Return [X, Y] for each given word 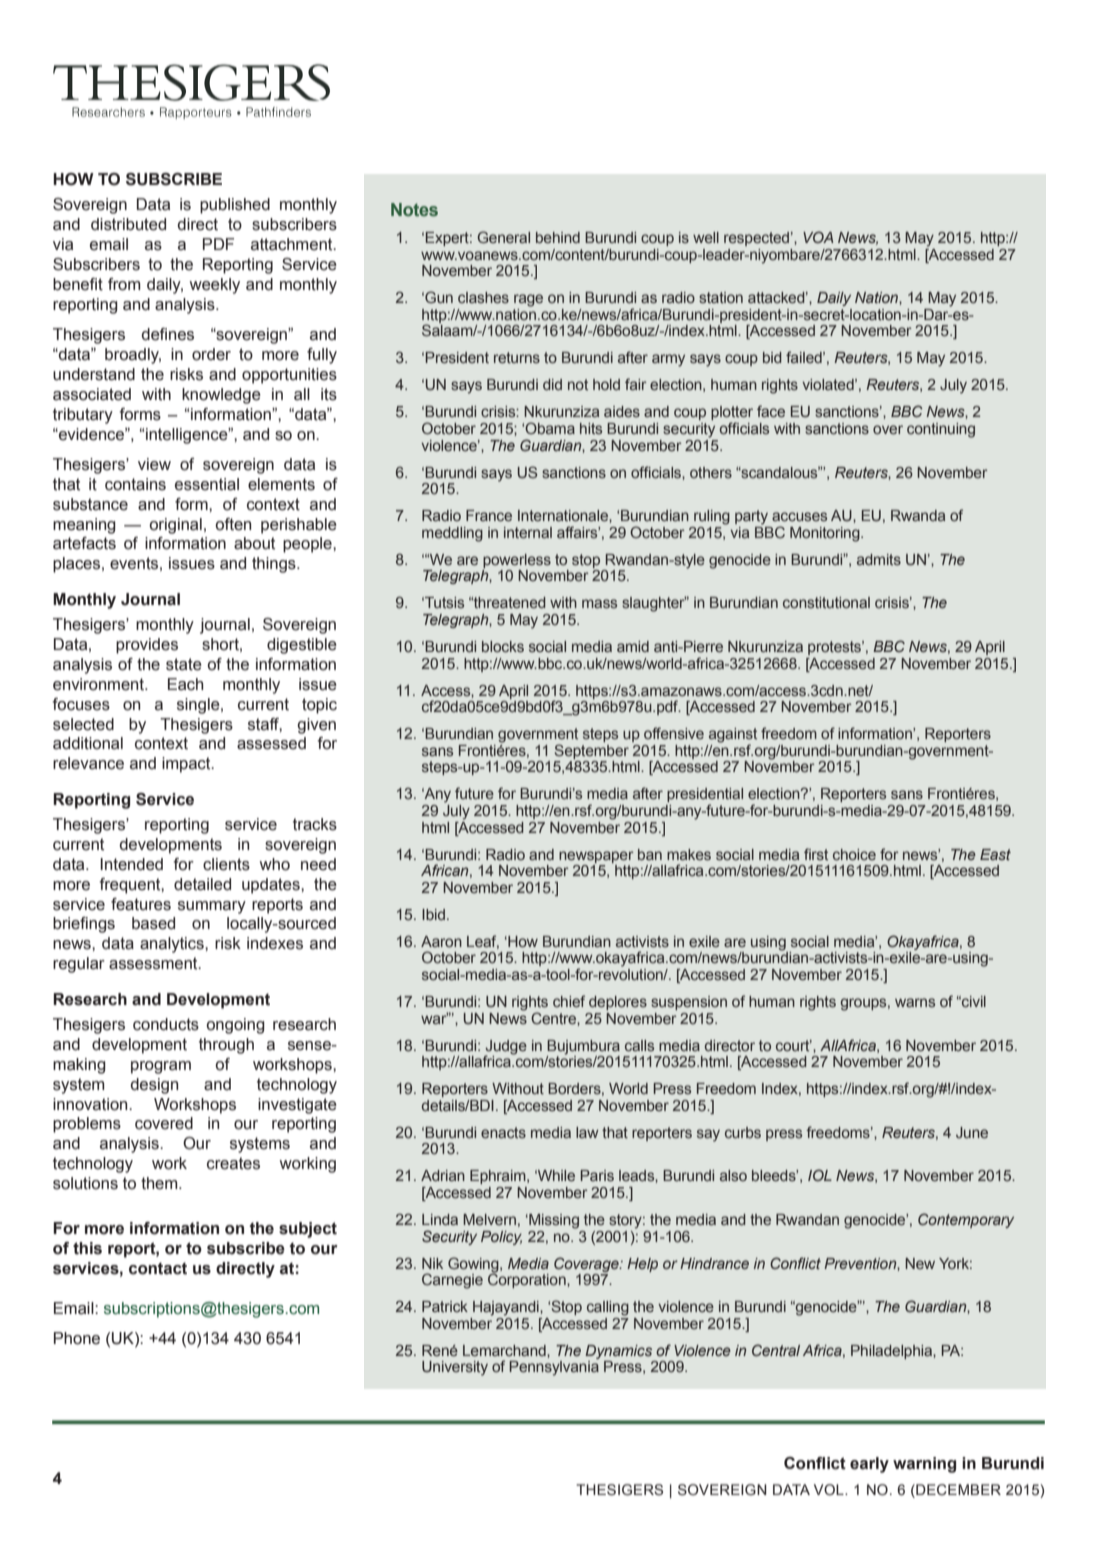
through [226, 1046]
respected [758, 239]
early [869, 1465]
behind [558, 237]
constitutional [826, 602]
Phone [77, 1338]
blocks [503, 646]
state [184, 664]
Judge [506, 1048]
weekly [214, 286]
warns [915, 1002]
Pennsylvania [554, 1368]
